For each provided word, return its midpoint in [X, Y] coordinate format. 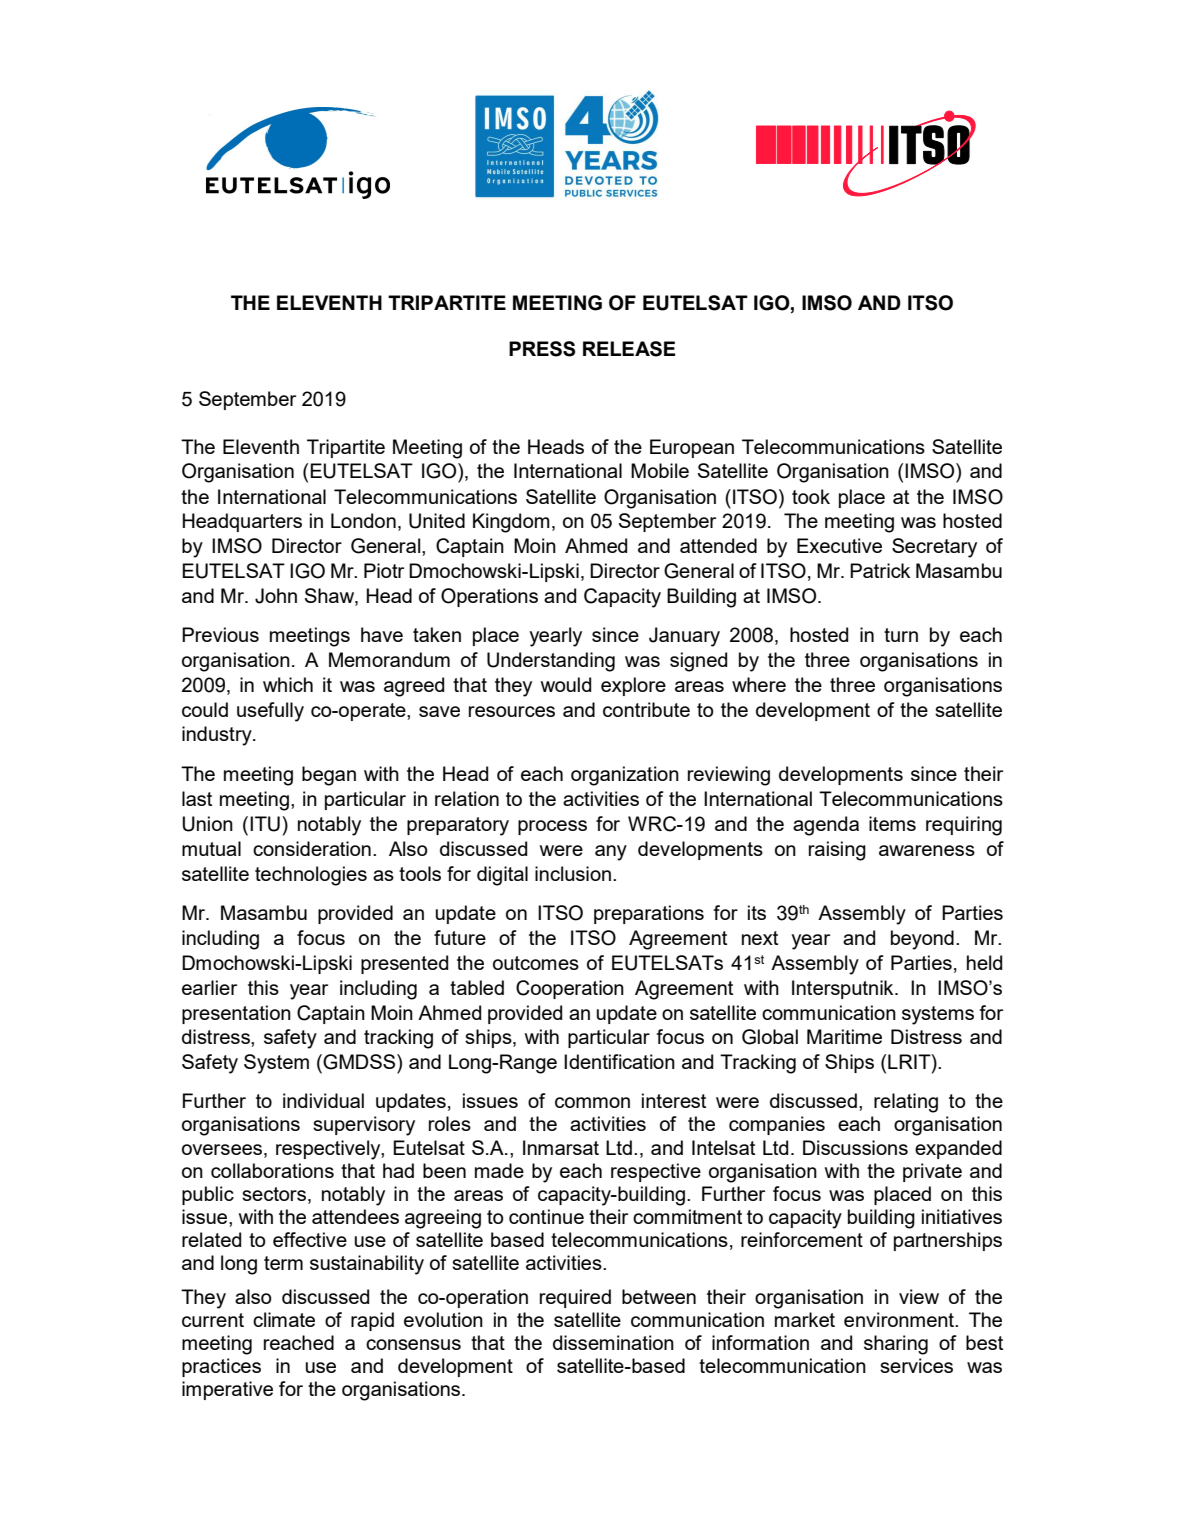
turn [901, 635]
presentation [236, 1014]
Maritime [844, 1036]
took [811, 496]
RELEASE [629, 349]
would [566, 684]
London [363, 520]
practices [221, 1367]
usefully [270, 712]
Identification [619, 1061]
